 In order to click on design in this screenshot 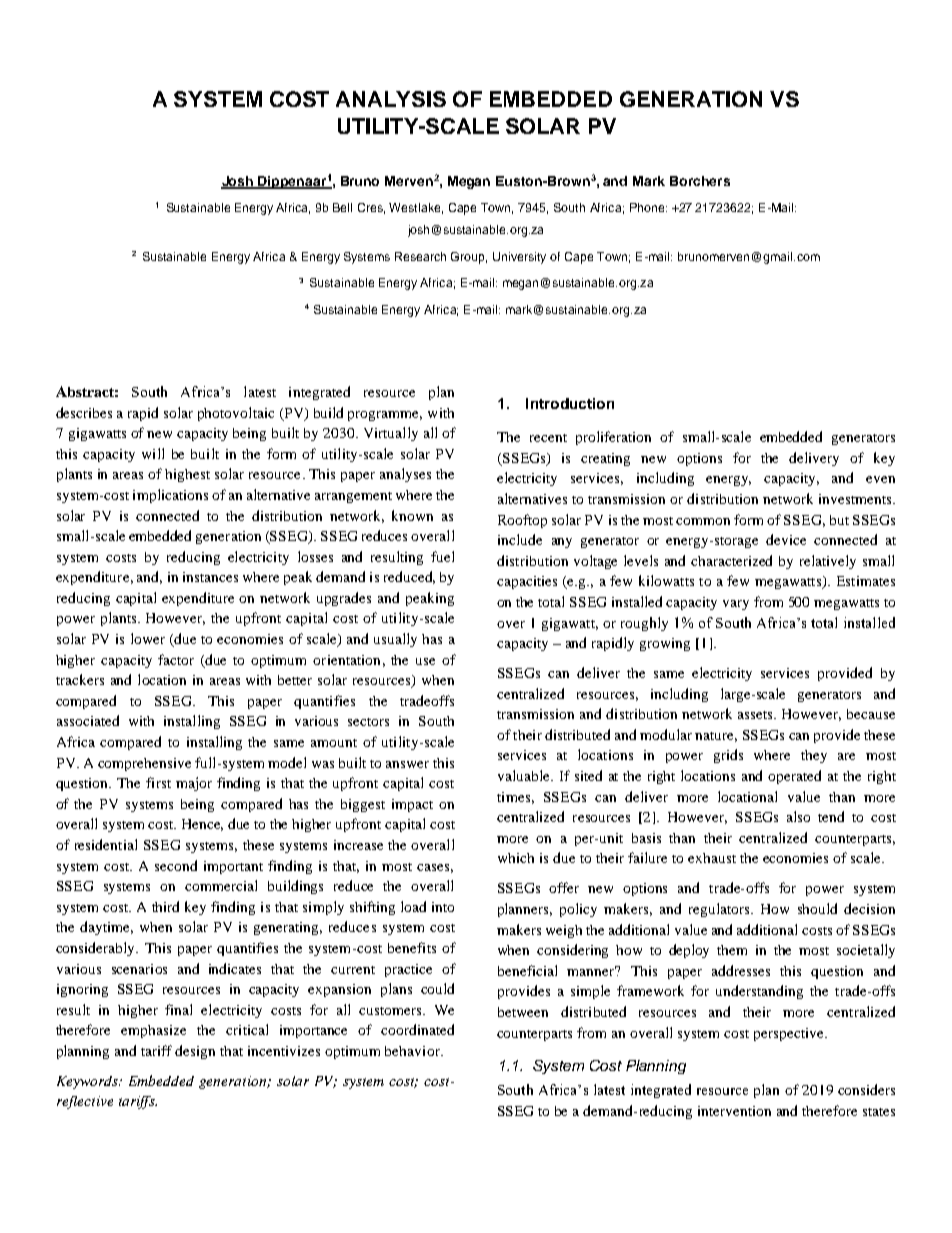, I will do `click(195, 1052)`.
